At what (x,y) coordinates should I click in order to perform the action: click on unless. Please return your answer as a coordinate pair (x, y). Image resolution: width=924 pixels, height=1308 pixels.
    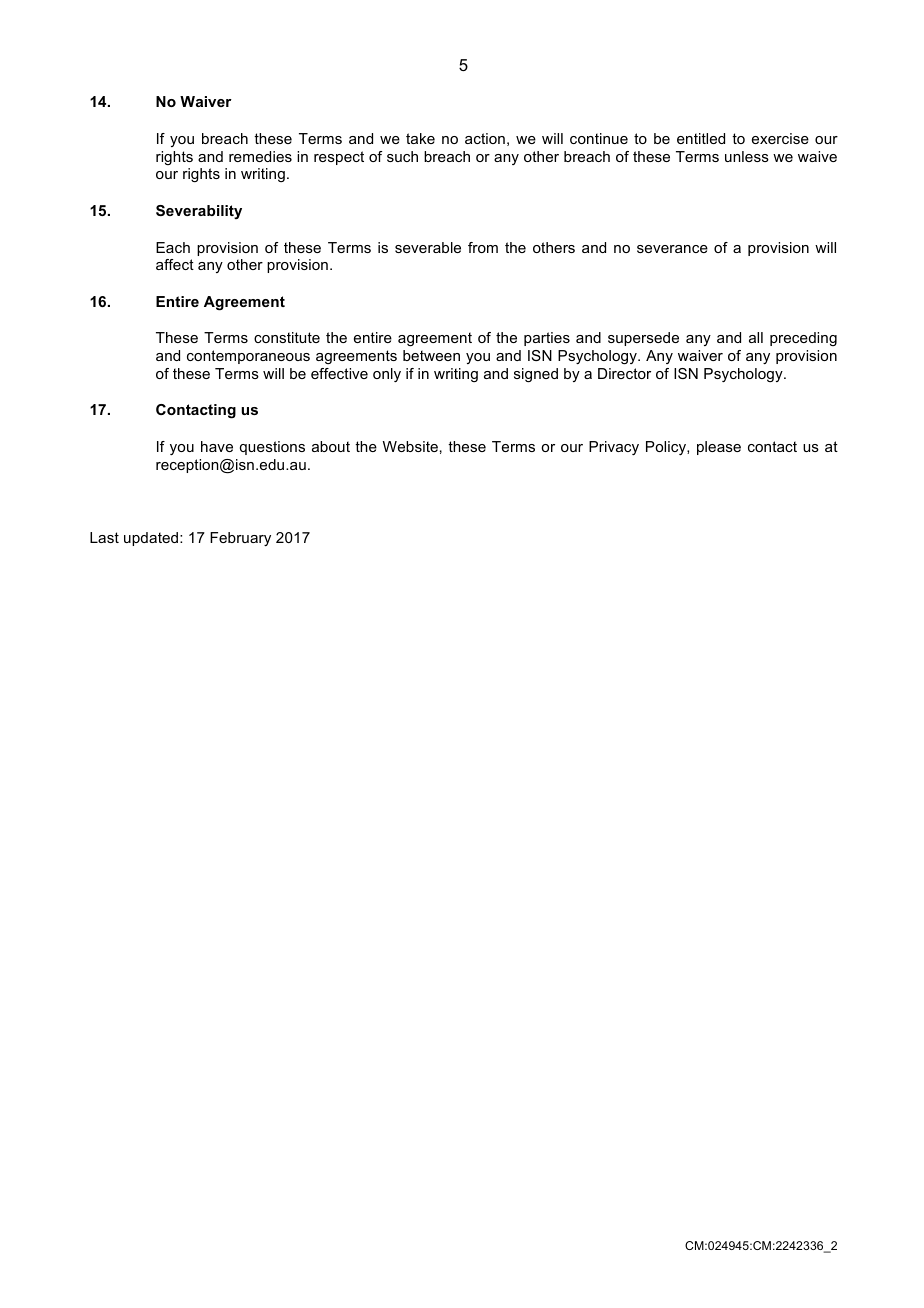
    Looking at the image, I should click on (747, 156).
